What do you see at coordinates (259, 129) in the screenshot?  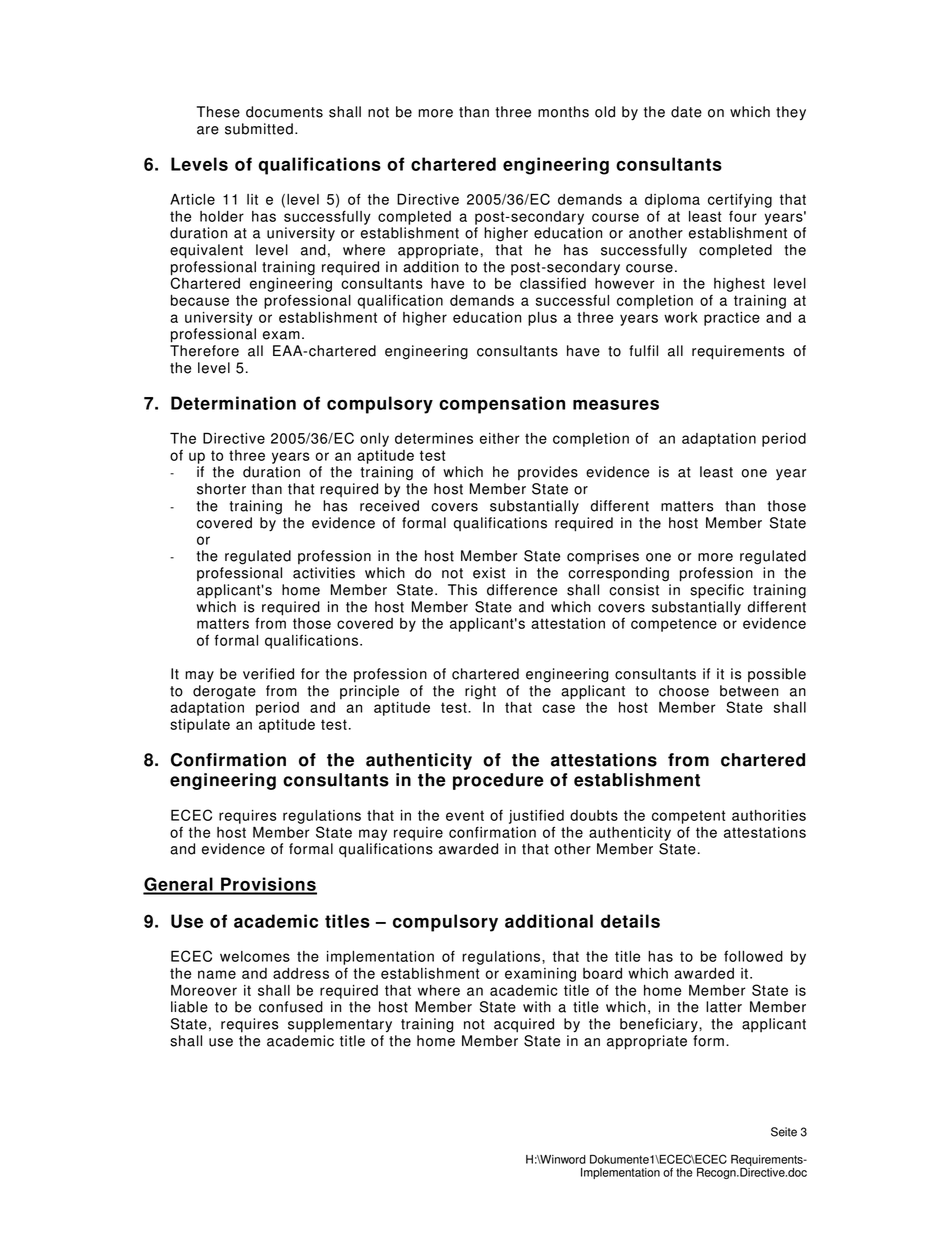 I see `submitted` at bounding box center [259, 129].
